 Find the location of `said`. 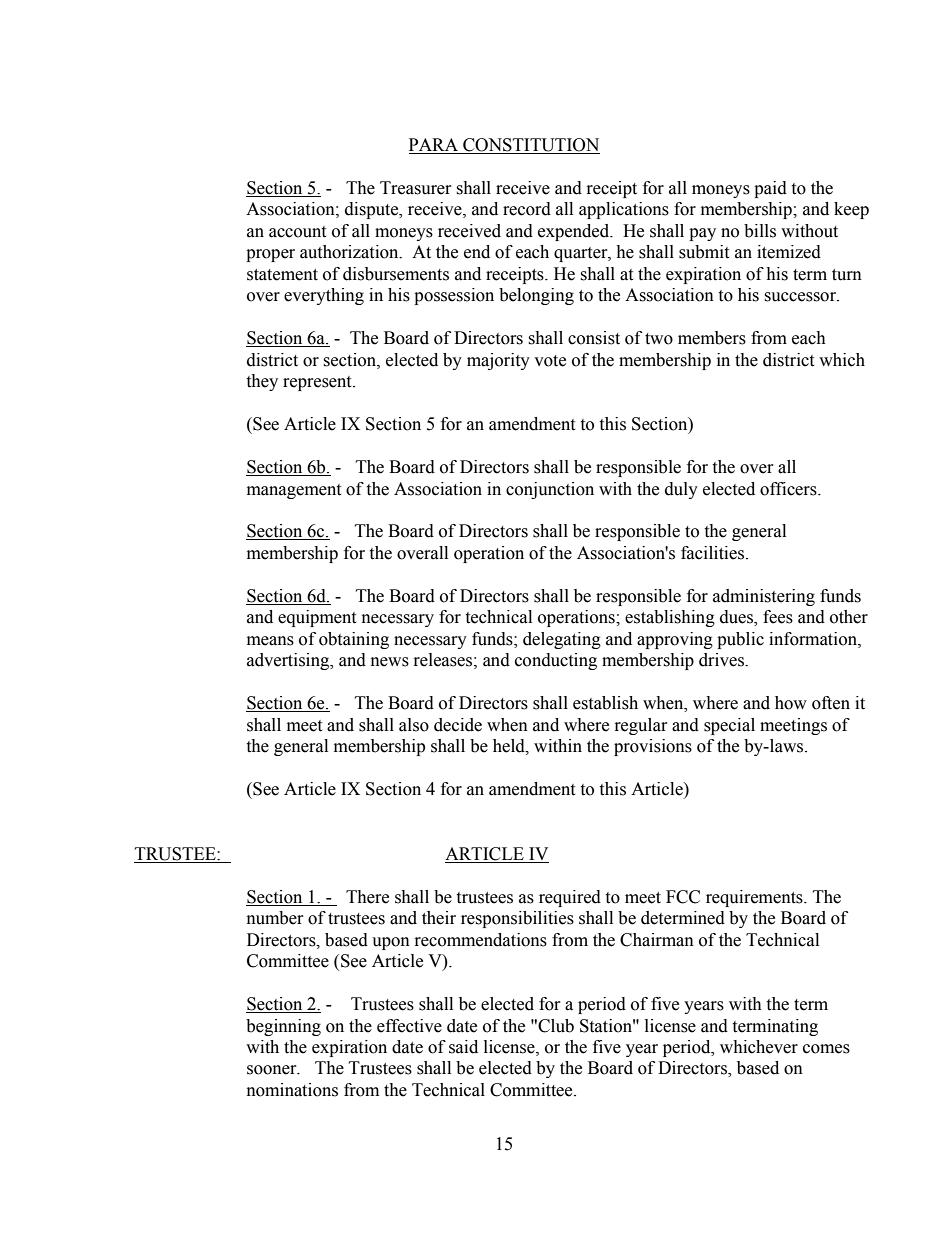

said is located at coordinates (463, 1047).
